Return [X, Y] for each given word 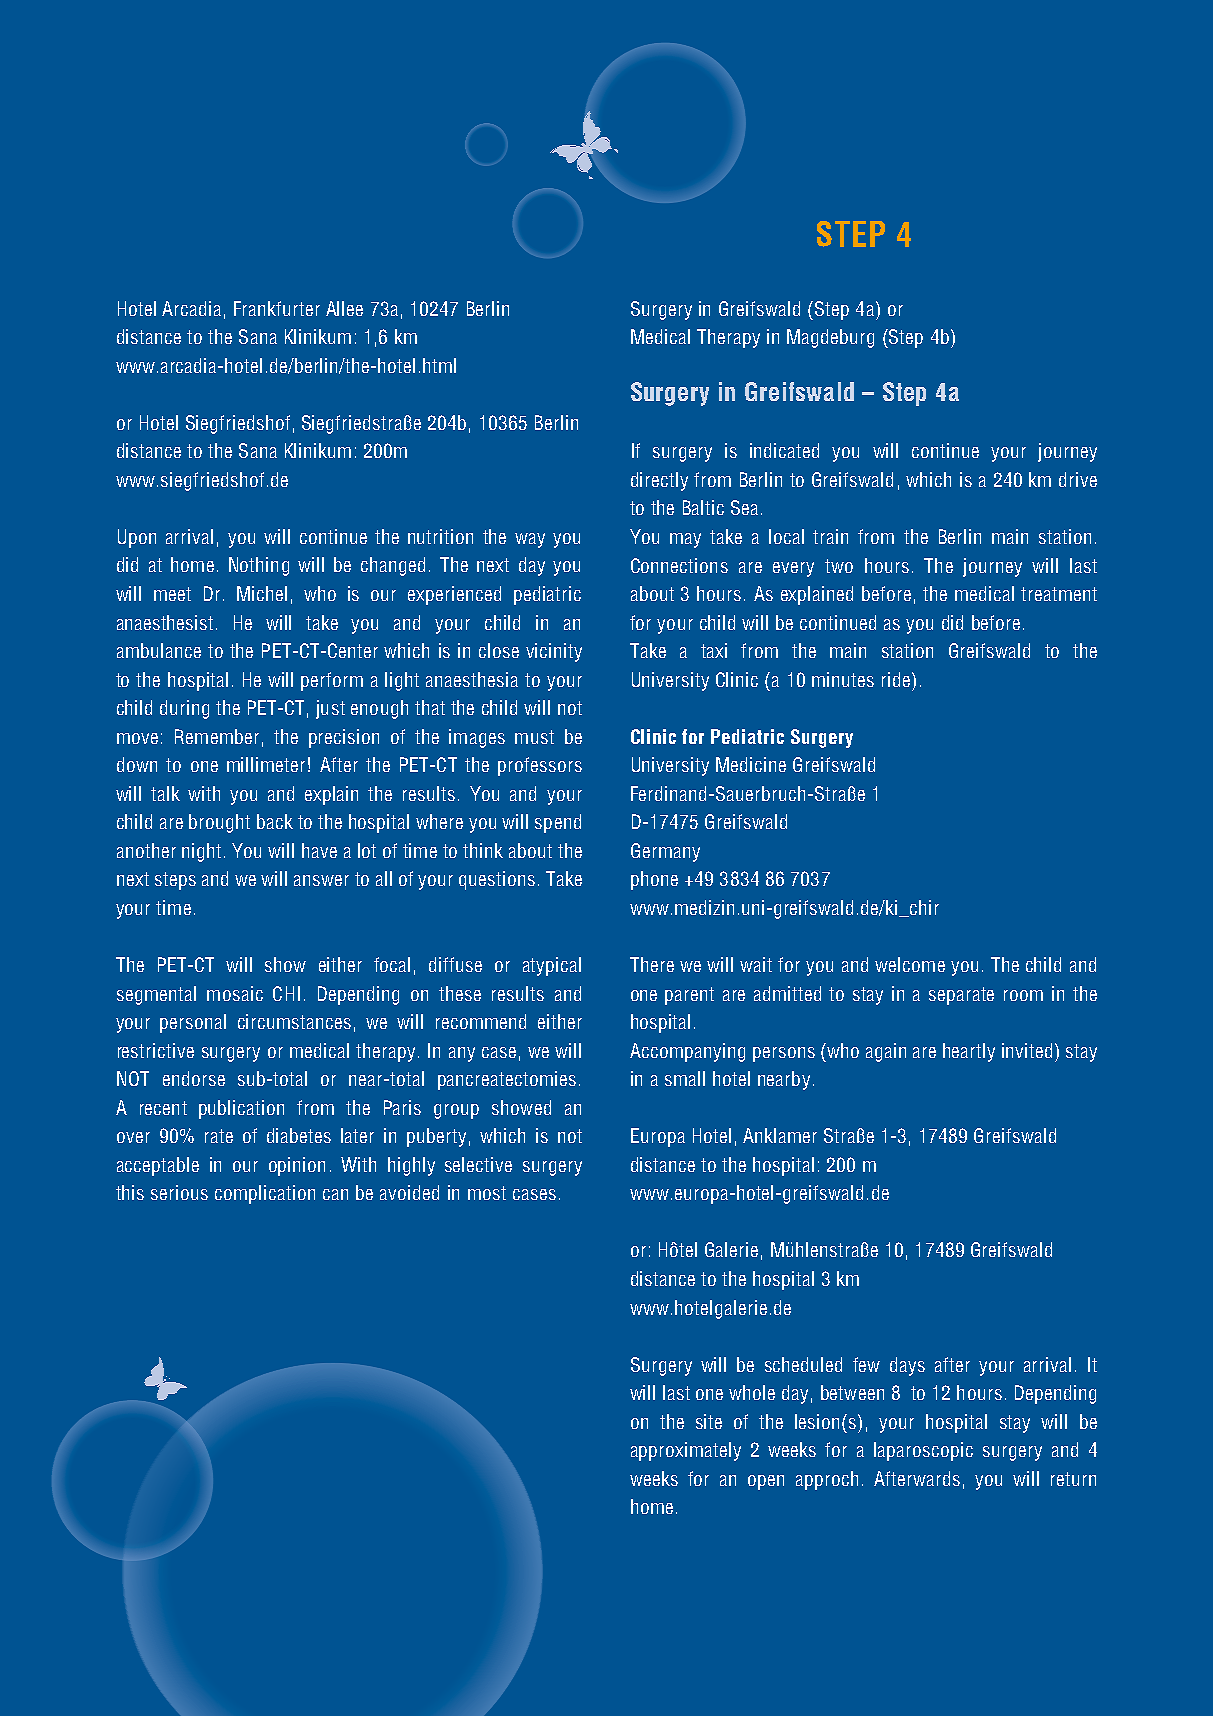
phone [654, 880]
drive [1078, 479]
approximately [686, 1451]
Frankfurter [277, 308]
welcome [910, 964]
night [201, 852]
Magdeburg [830, 338]
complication [265, 1194]
